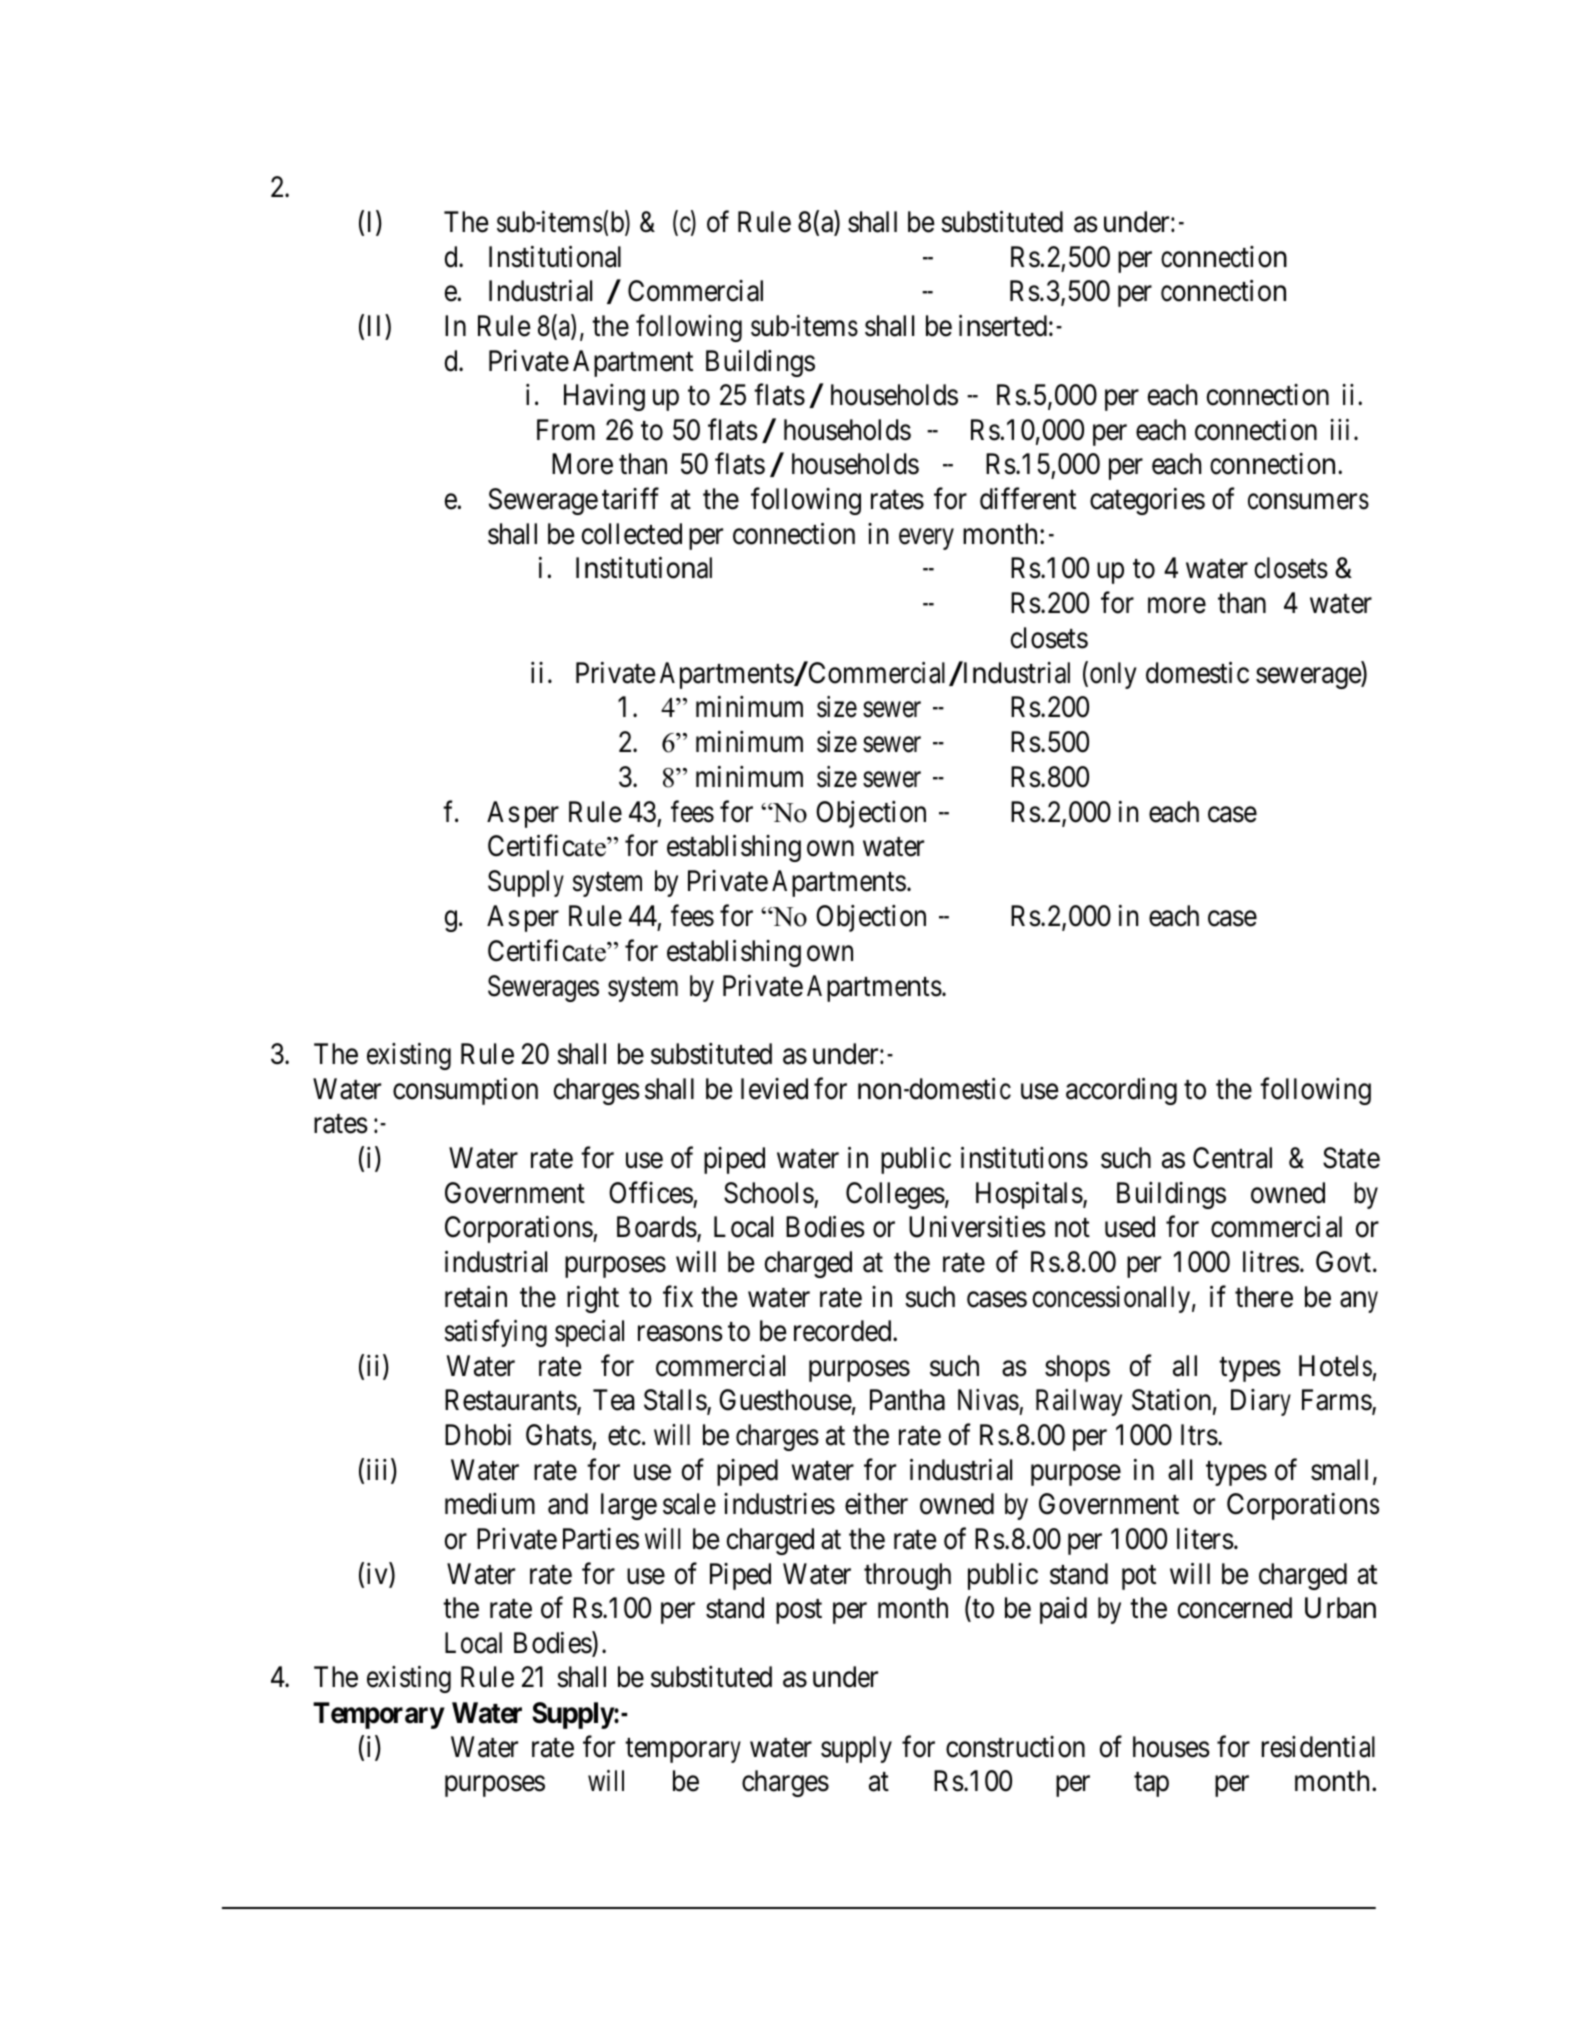 The image size is (1573, 2030). I want to click on post, so click(799, 1612).
